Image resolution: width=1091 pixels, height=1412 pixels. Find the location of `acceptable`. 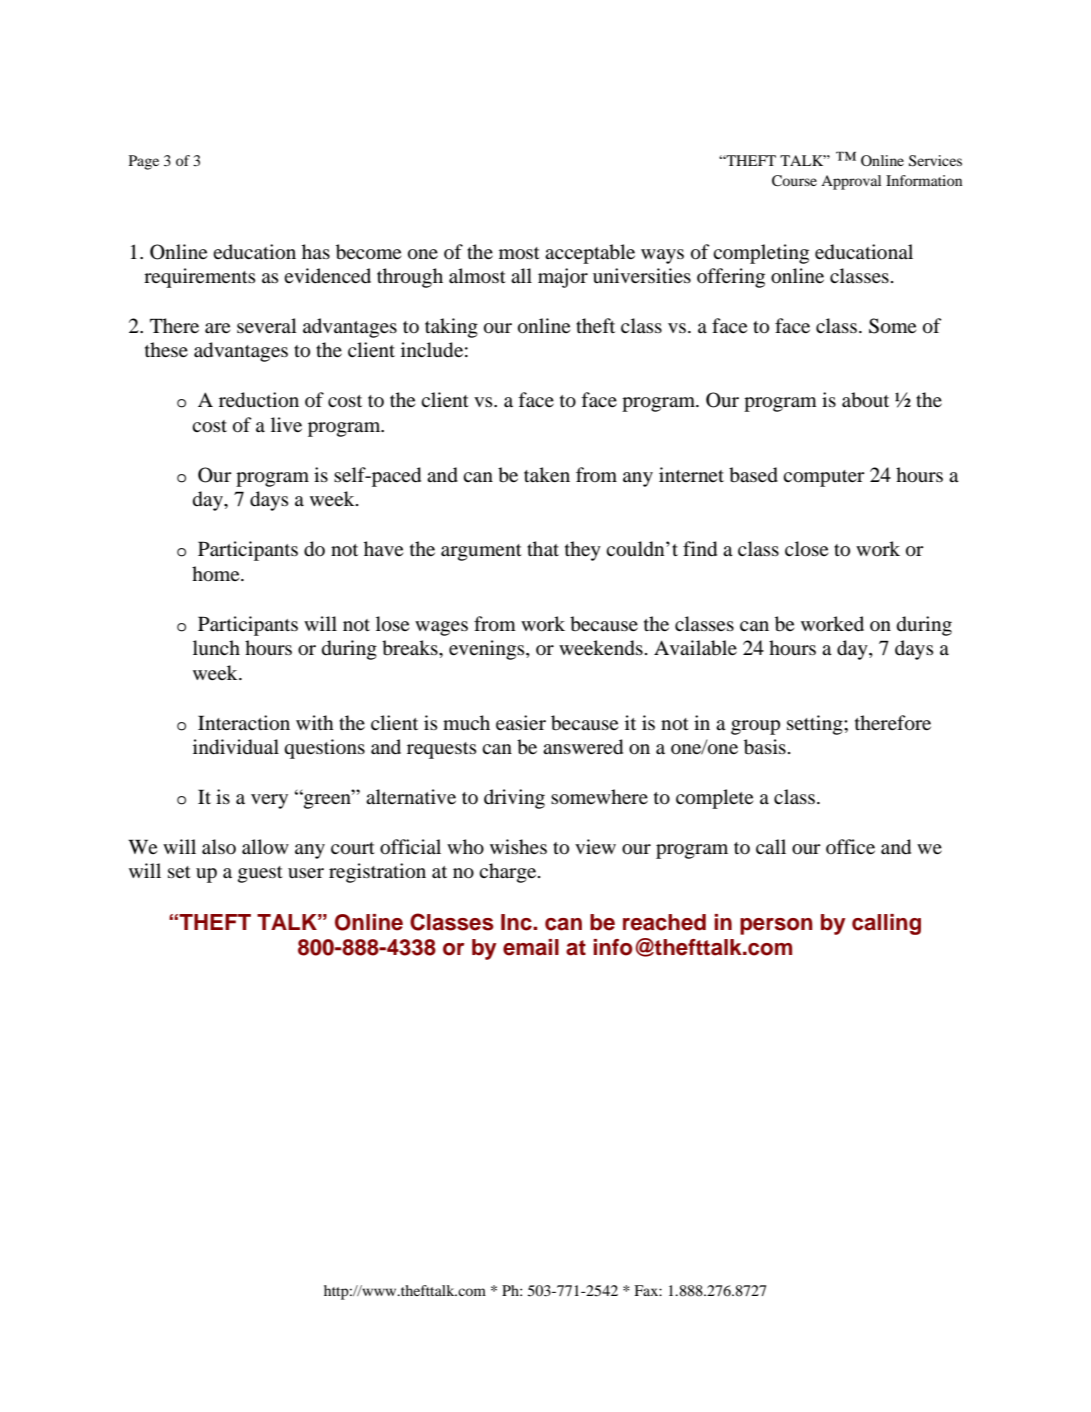

acceptable is located at coordinates (590, 254).
